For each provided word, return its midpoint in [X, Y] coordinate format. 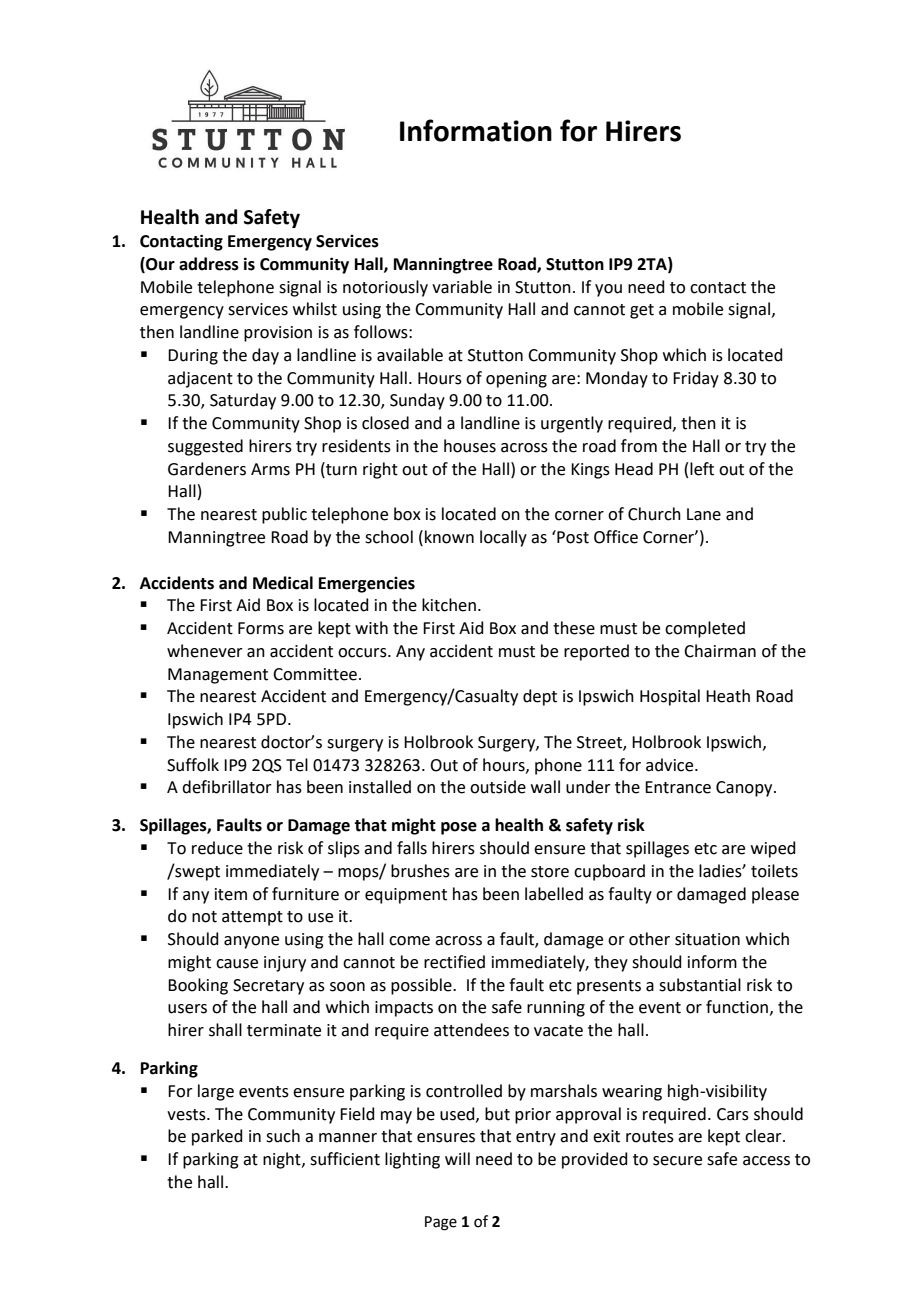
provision [278, 334]
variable [462, 287]
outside [498, 787]
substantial [700, 985]
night [283, 1160]
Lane [704, 514]
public [284, 515]
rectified [454, 962]
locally [503, 538]
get [642, 311]
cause [237, 964]
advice [671, 765]
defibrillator [227, 787]
